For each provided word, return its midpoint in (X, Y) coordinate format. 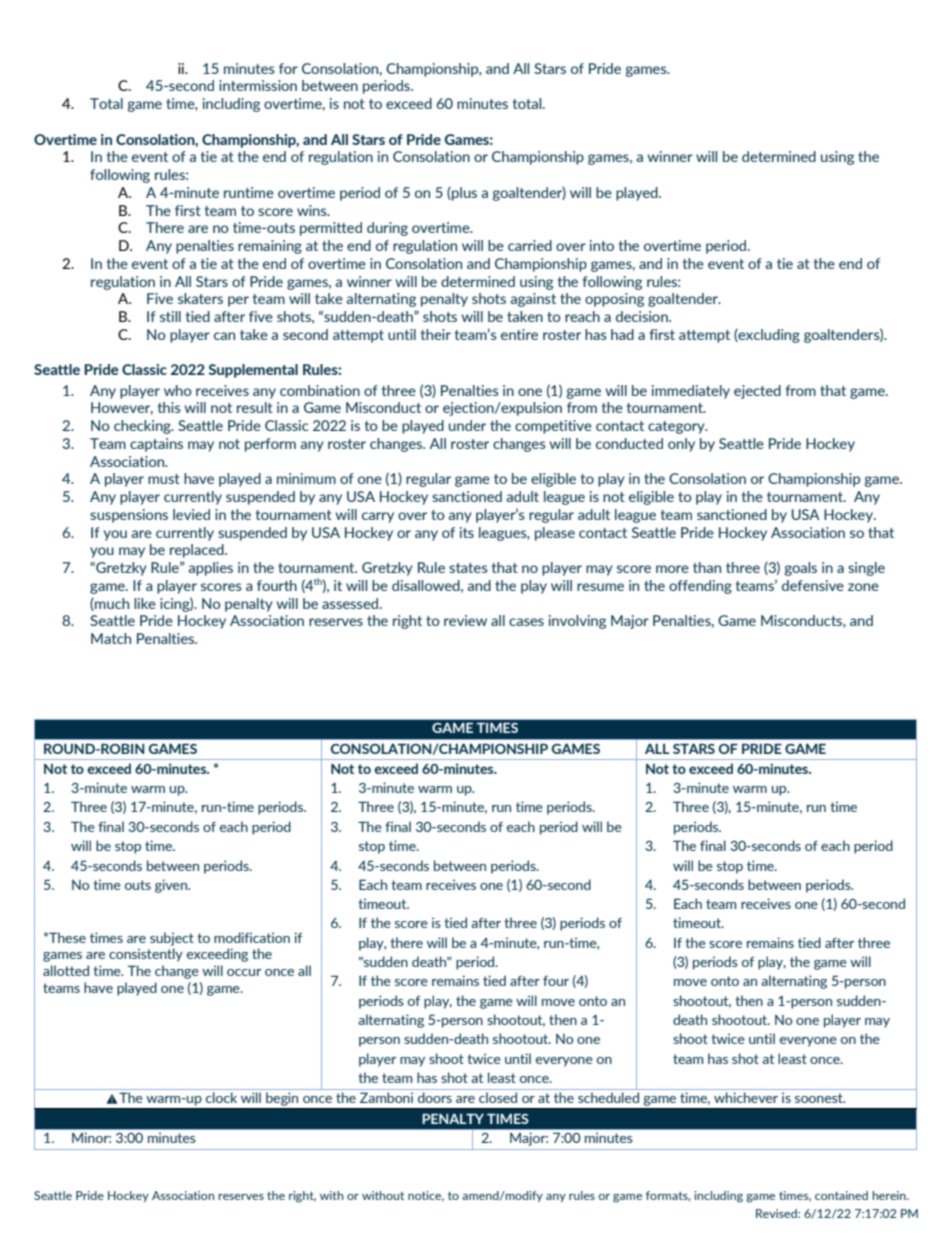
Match (111, 638)
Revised (777, 1213)
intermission (258, 85)
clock (221, 1097)
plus (463, 194)
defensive (813, 585)
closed (498, 1097)
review (465, 620)
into (602, 245)
